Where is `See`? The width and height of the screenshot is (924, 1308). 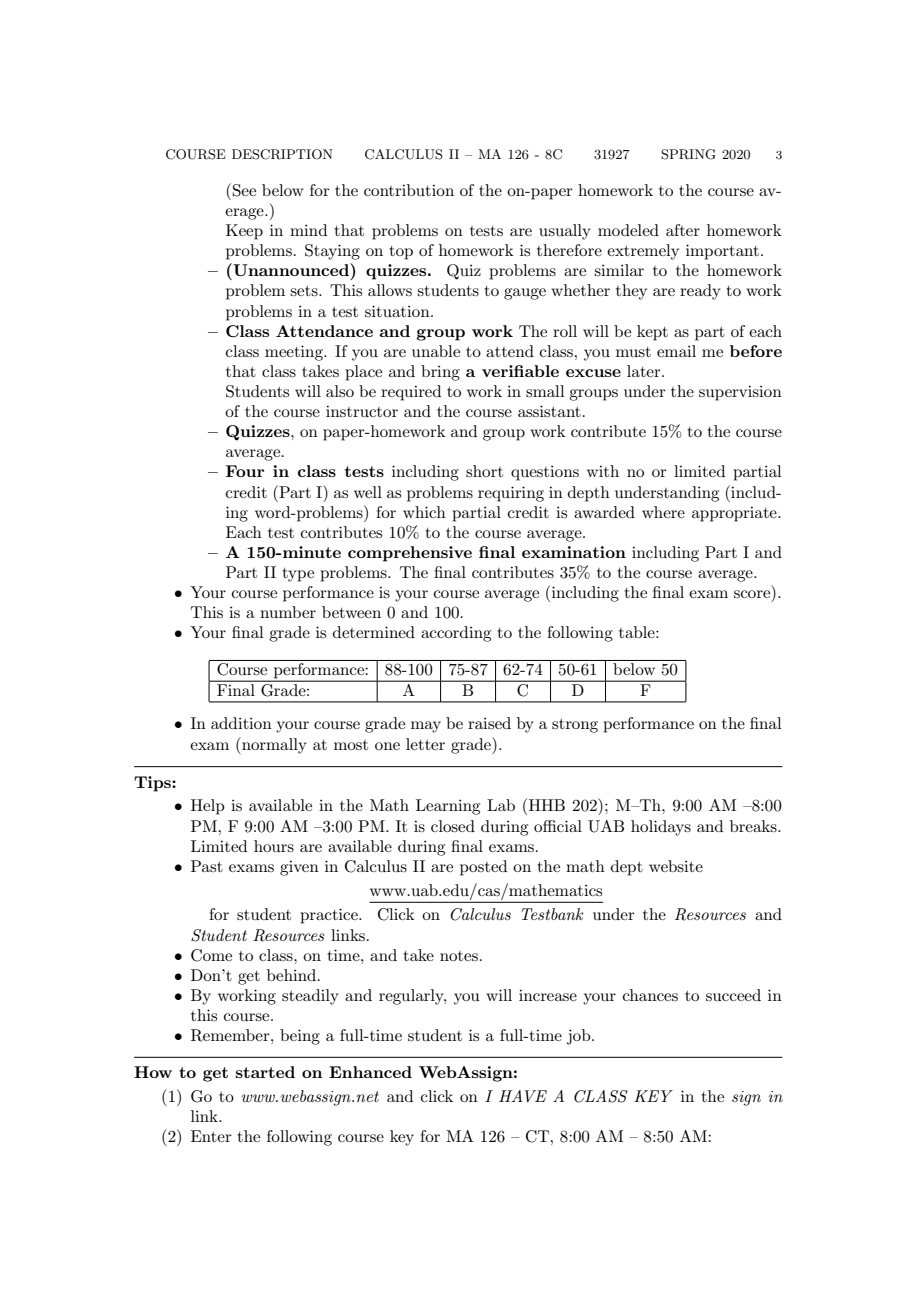 See is located at coordinates (244, 190).
